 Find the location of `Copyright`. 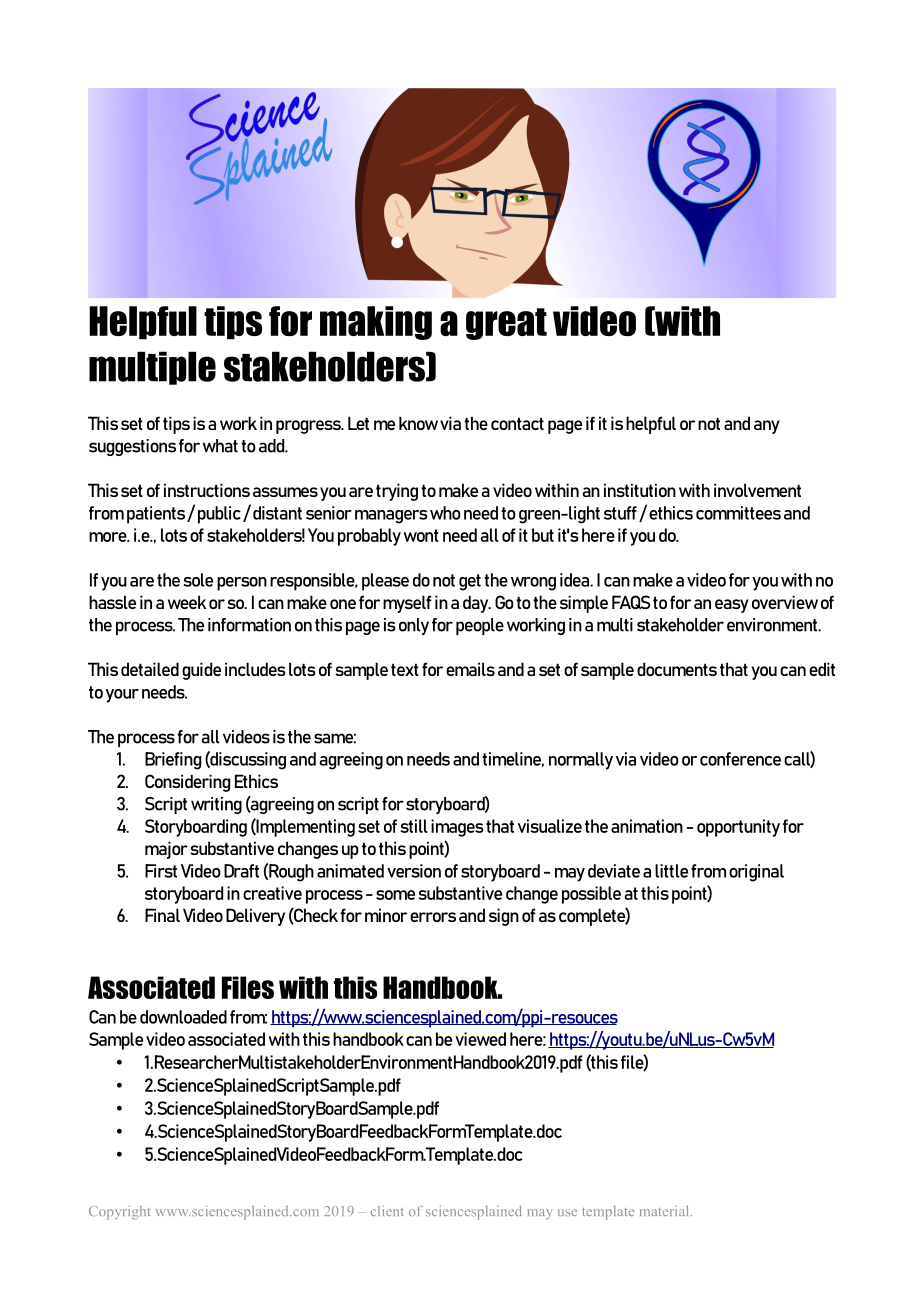

Copyright is located at coordinates (120, 1213).
